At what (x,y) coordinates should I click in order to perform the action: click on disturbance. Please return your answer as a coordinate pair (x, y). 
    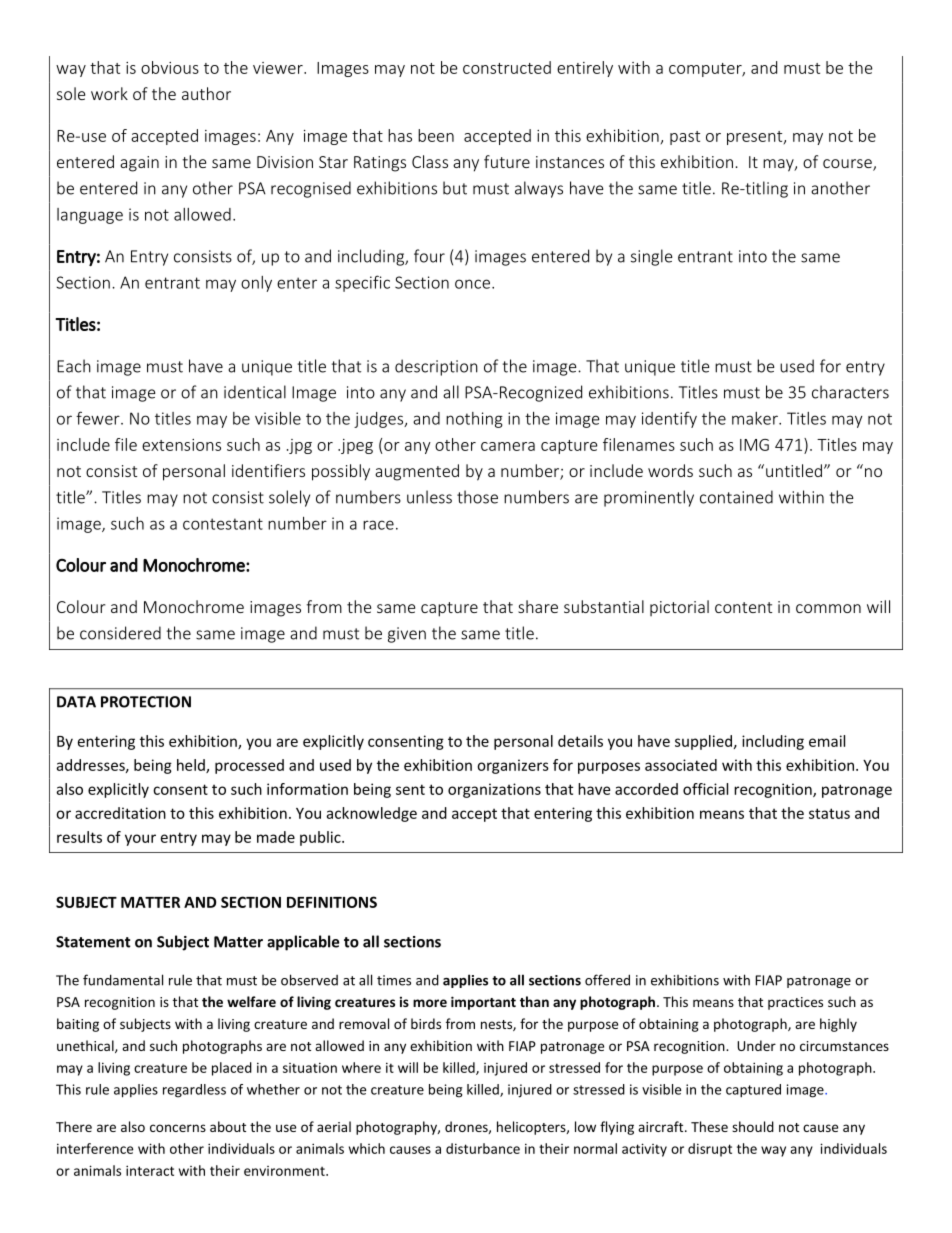
    Looking at the image, I should click on (483, 1148).
